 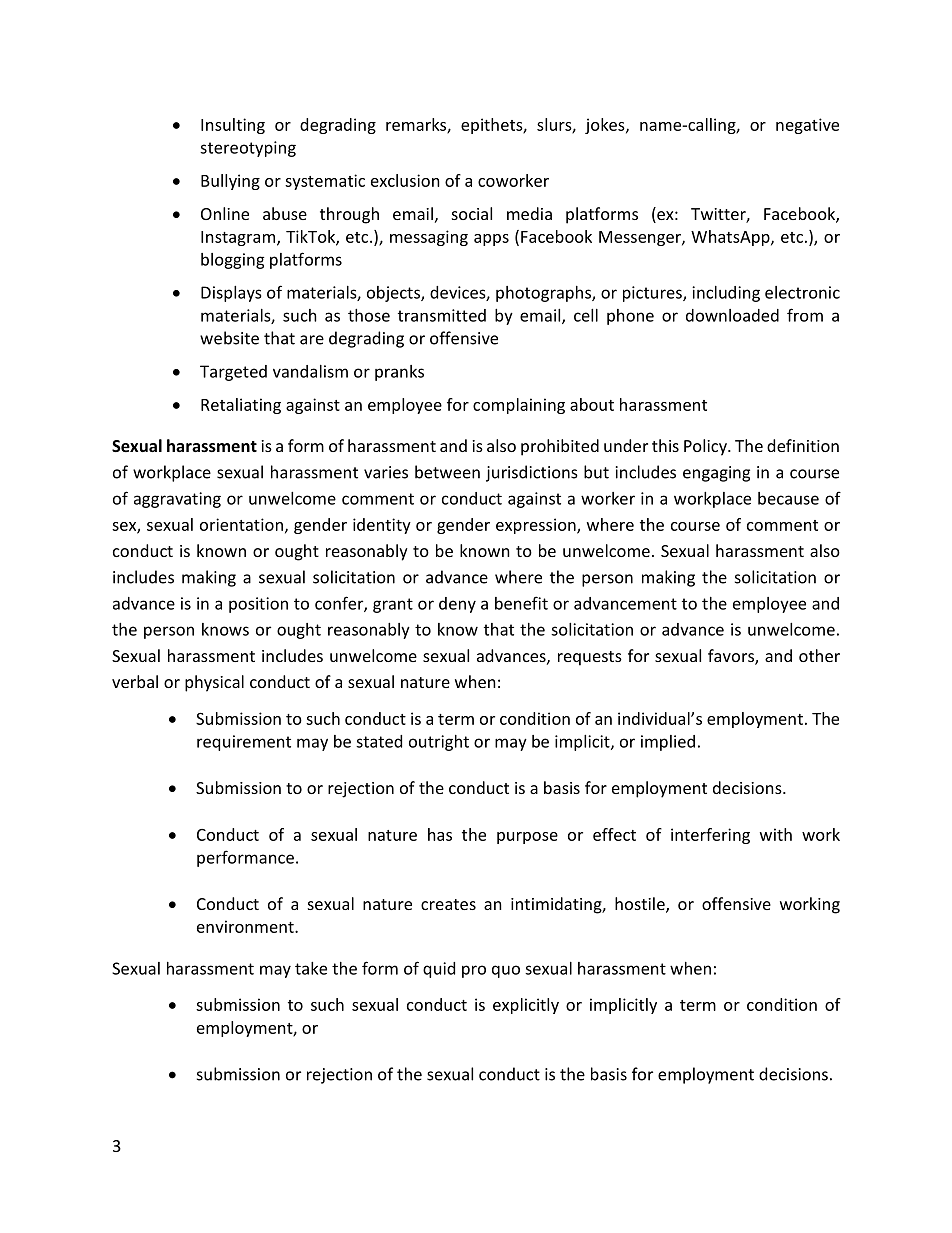 I want to click on exclusion, so click(x=405, y=180).
